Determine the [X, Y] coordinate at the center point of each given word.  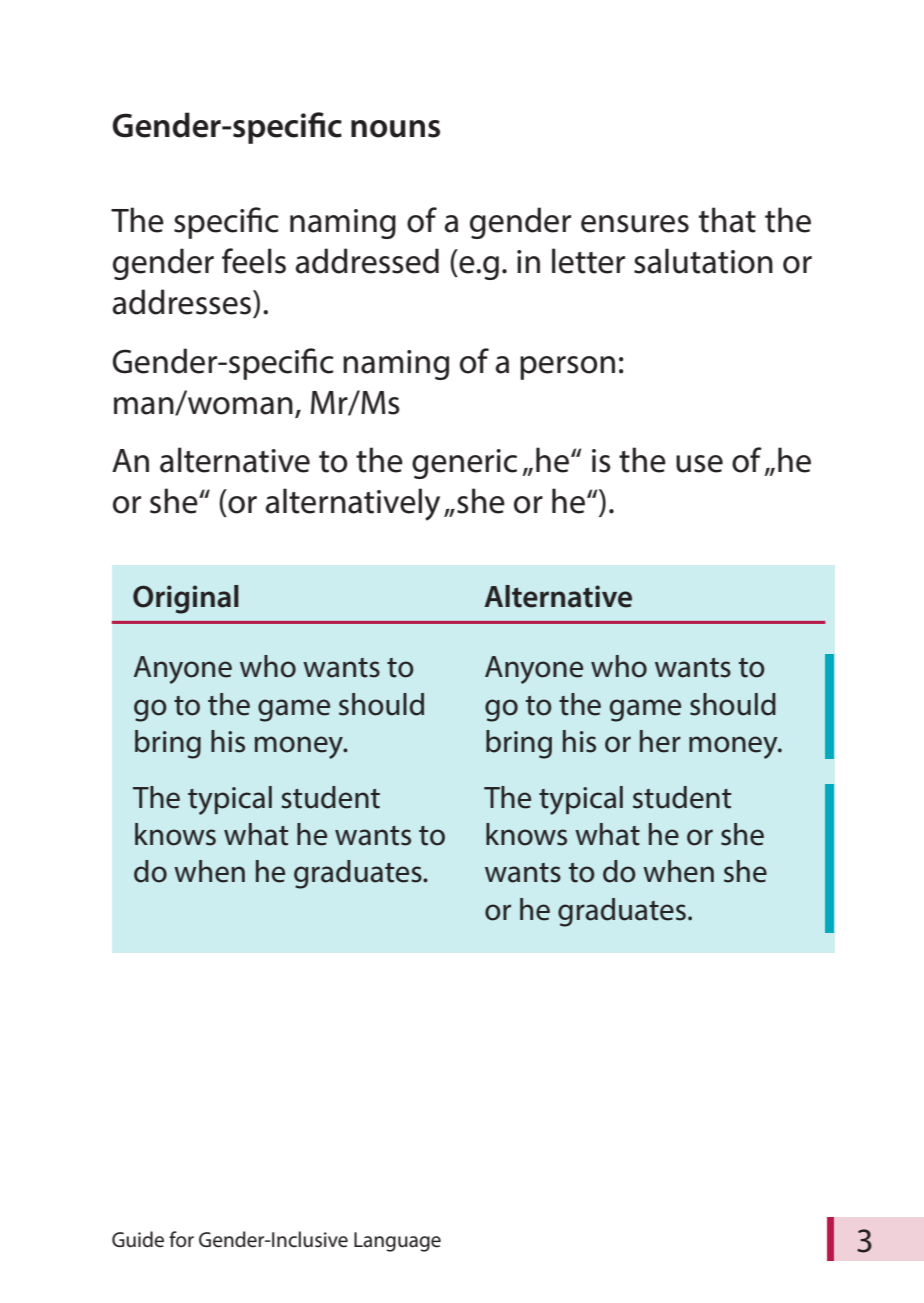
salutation [703, 261]
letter [588, 261]
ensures [635, 224]
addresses [181, 302]
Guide [138, 1239]
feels [254, 261]
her [660, 741]
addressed [367, 261]
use [699, 464]
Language [397, 1242]
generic [464, 464]
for [181, 1239]
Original [186, 599]
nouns [395, 129]
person [567, 368]
